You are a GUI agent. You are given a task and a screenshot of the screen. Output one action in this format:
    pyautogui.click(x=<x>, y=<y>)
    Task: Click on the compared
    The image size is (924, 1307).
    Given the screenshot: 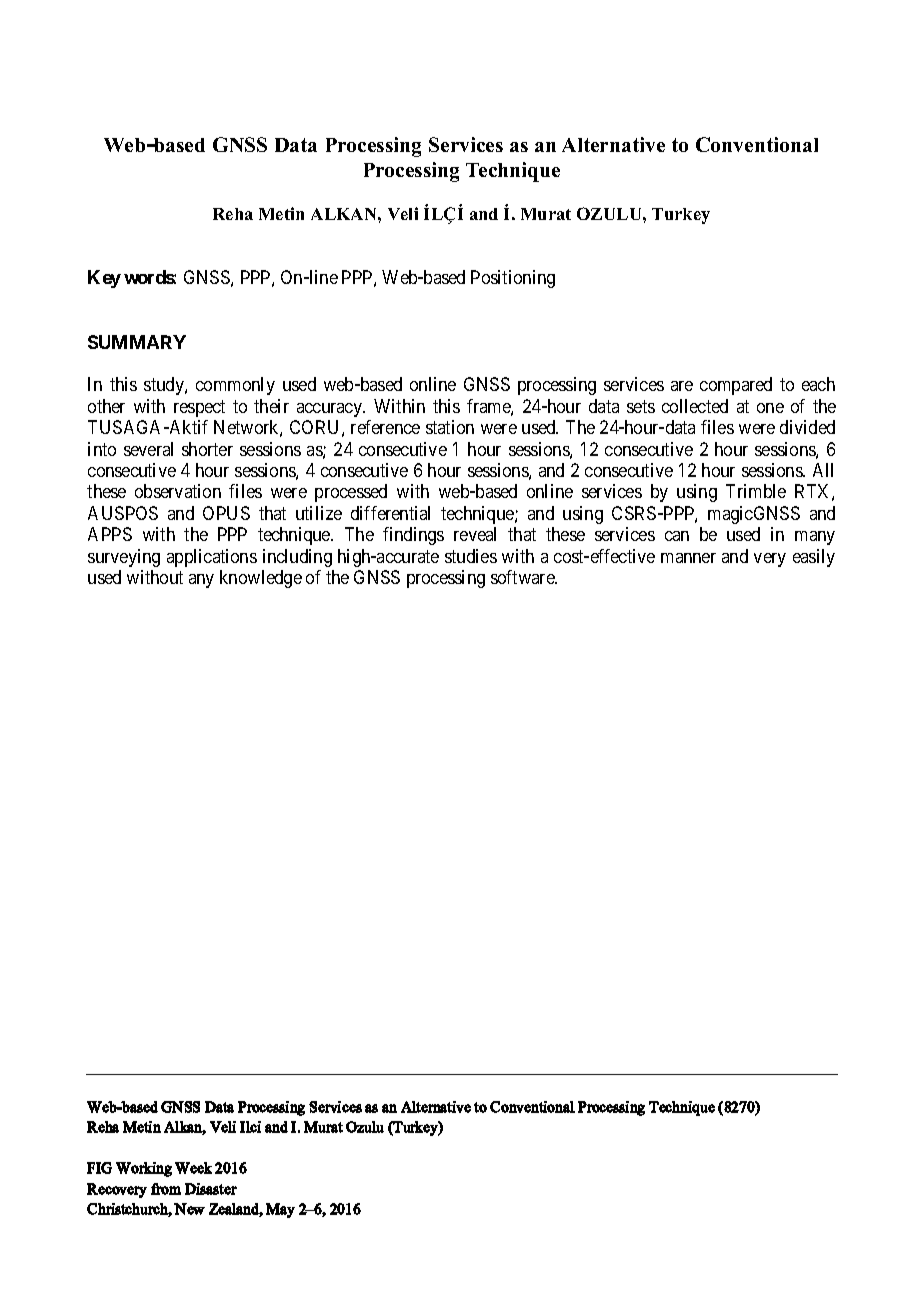 What is the action you would take?
    pyautogui.click(x=736, y=386)
